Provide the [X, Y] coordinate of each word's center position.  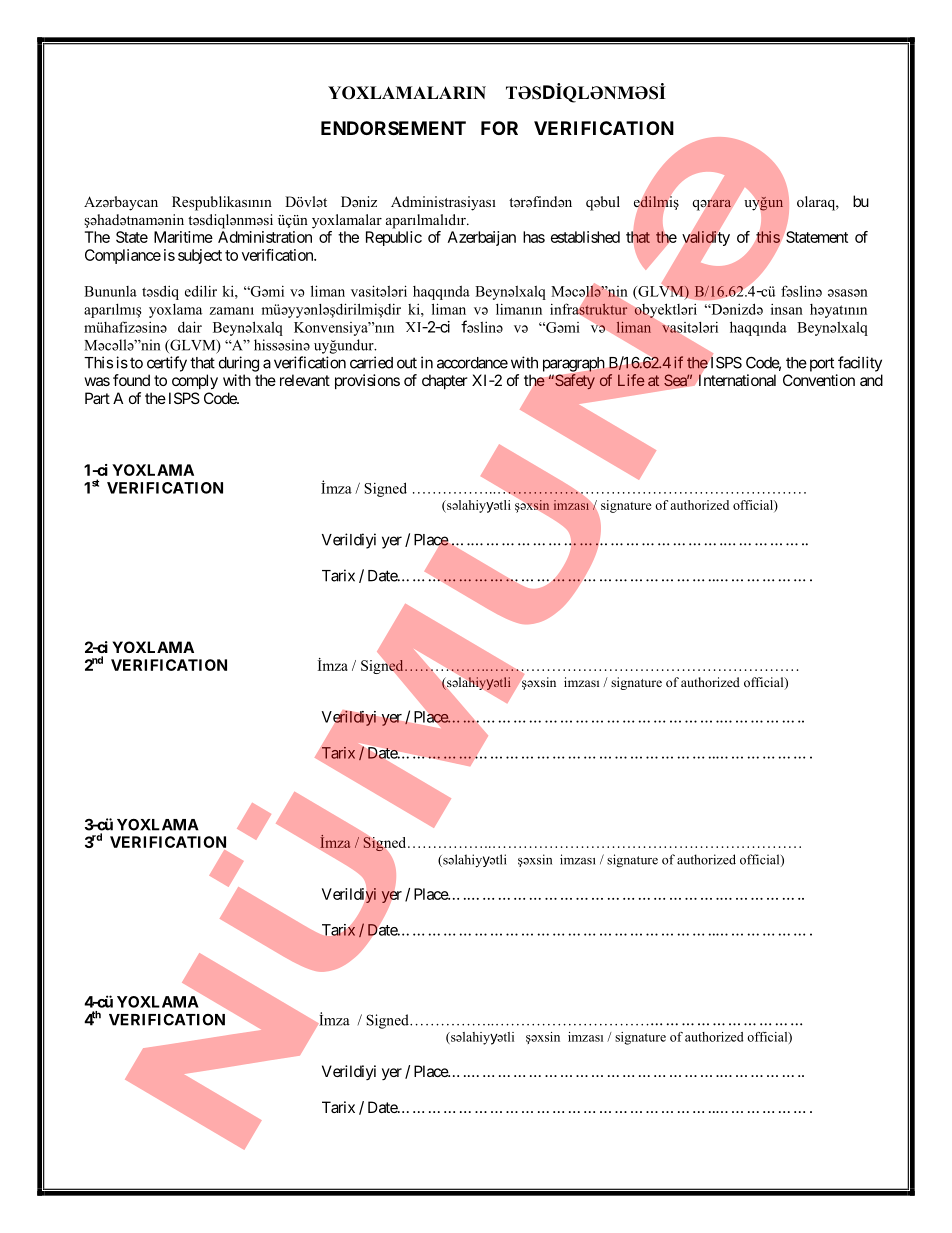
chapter [445, 381]
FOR [499, 128]
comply [195, 382]
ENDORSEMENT [393, 128]
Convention [819, 380]
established [585, 237]
